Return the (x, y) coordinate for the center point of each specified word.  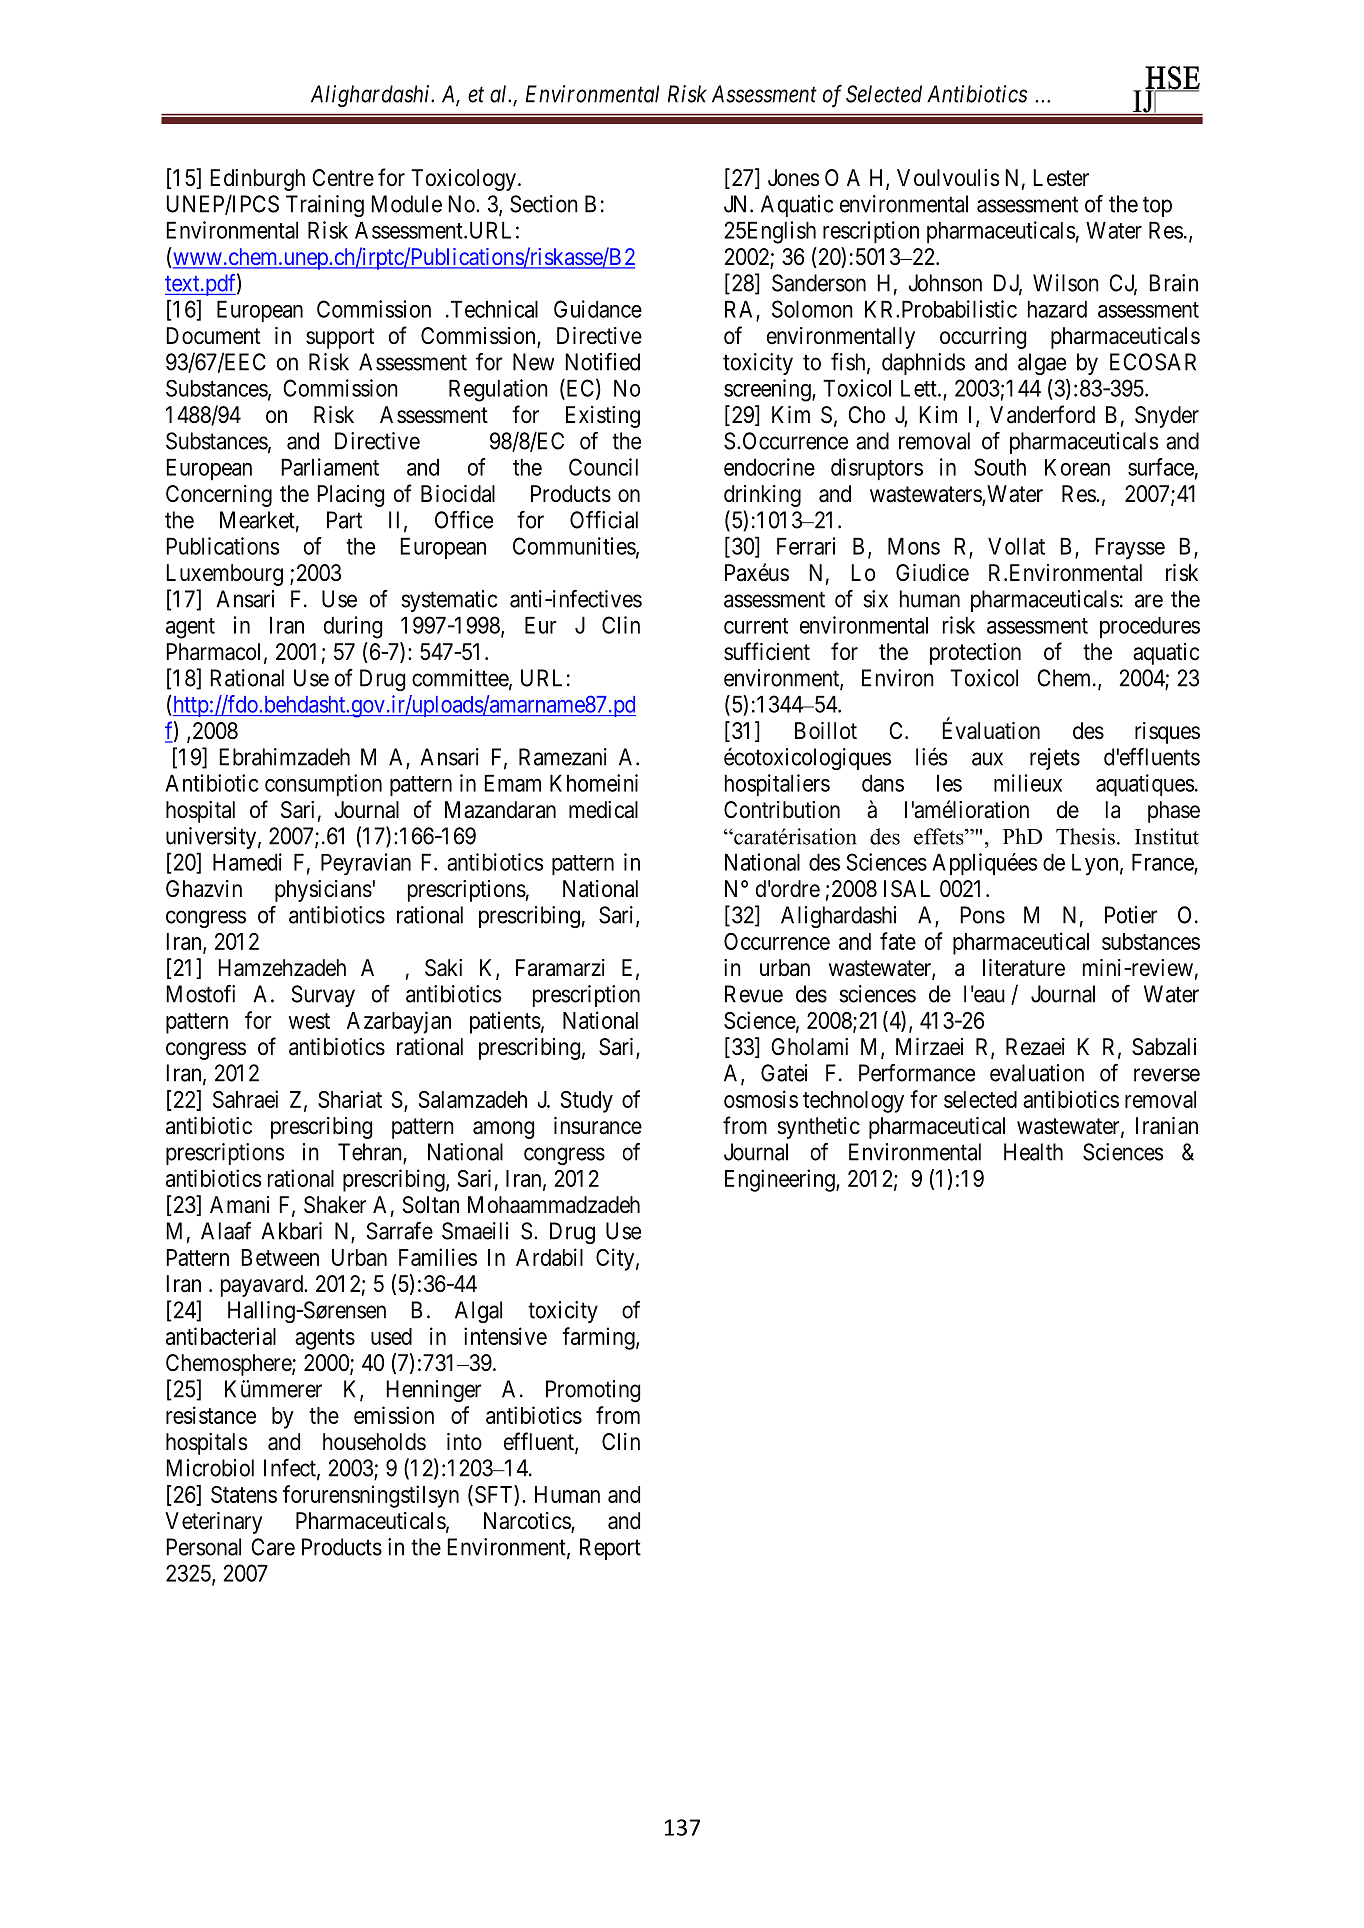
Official (604, 519)
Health (1033, 1152)
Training (325, 206)
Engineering (781, 1180)
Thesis (1085, 836)
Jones (794, 178)
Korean (1077, 467)
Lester (1061, 178)
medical (603, 810)
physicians (323, 891)
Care (273, 1547)
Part (344, 520)
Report (610, 1549)
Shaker (335, 1205)
